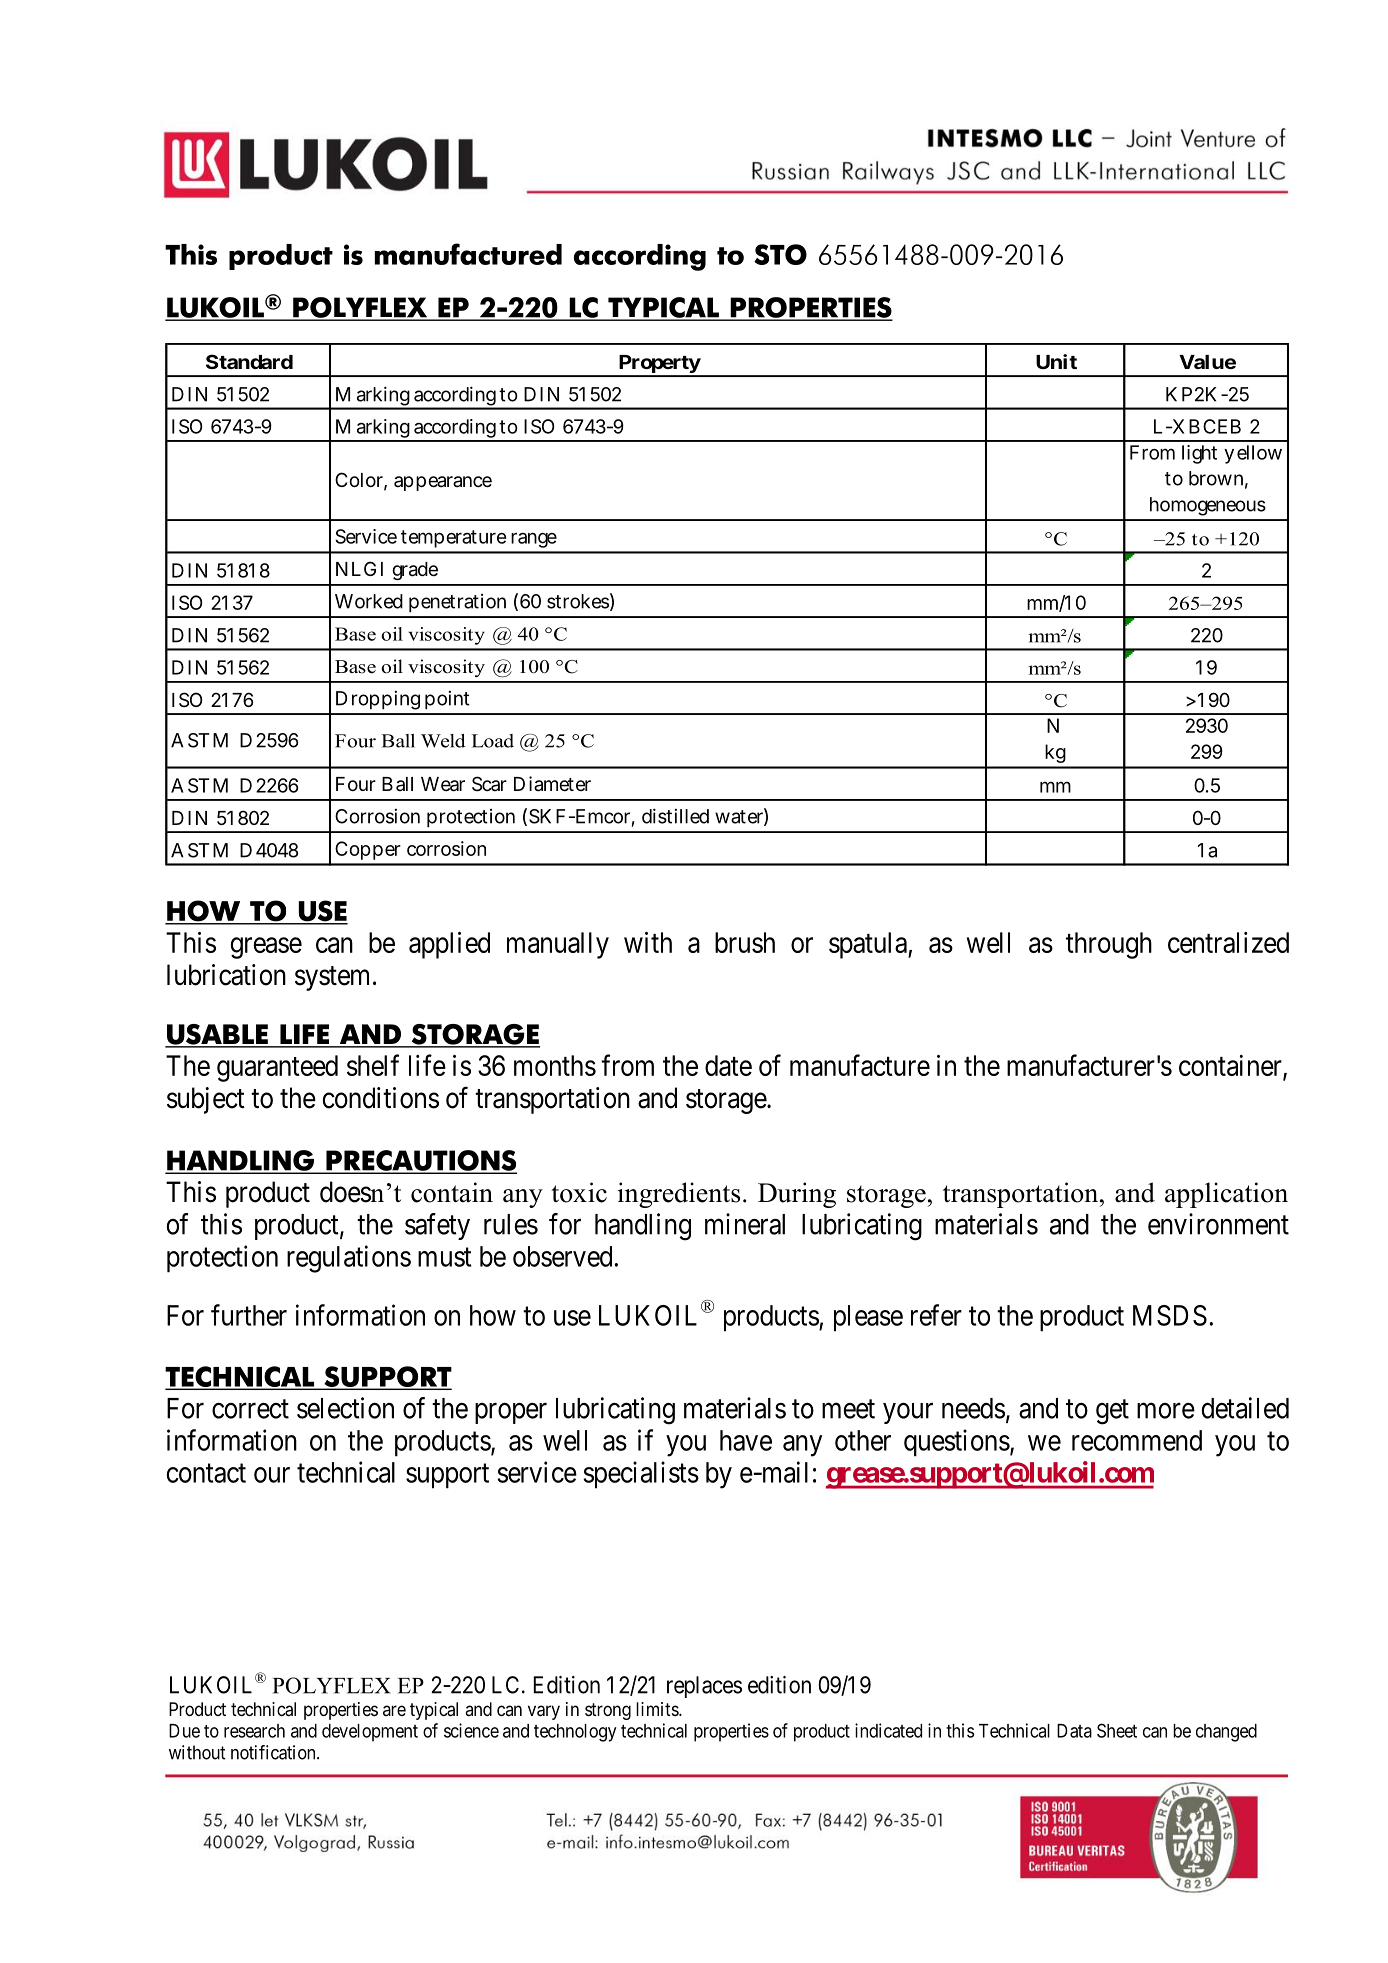  Describe the element at coordinates (1109, 945) in the screenshot. I see `through` at that location.
